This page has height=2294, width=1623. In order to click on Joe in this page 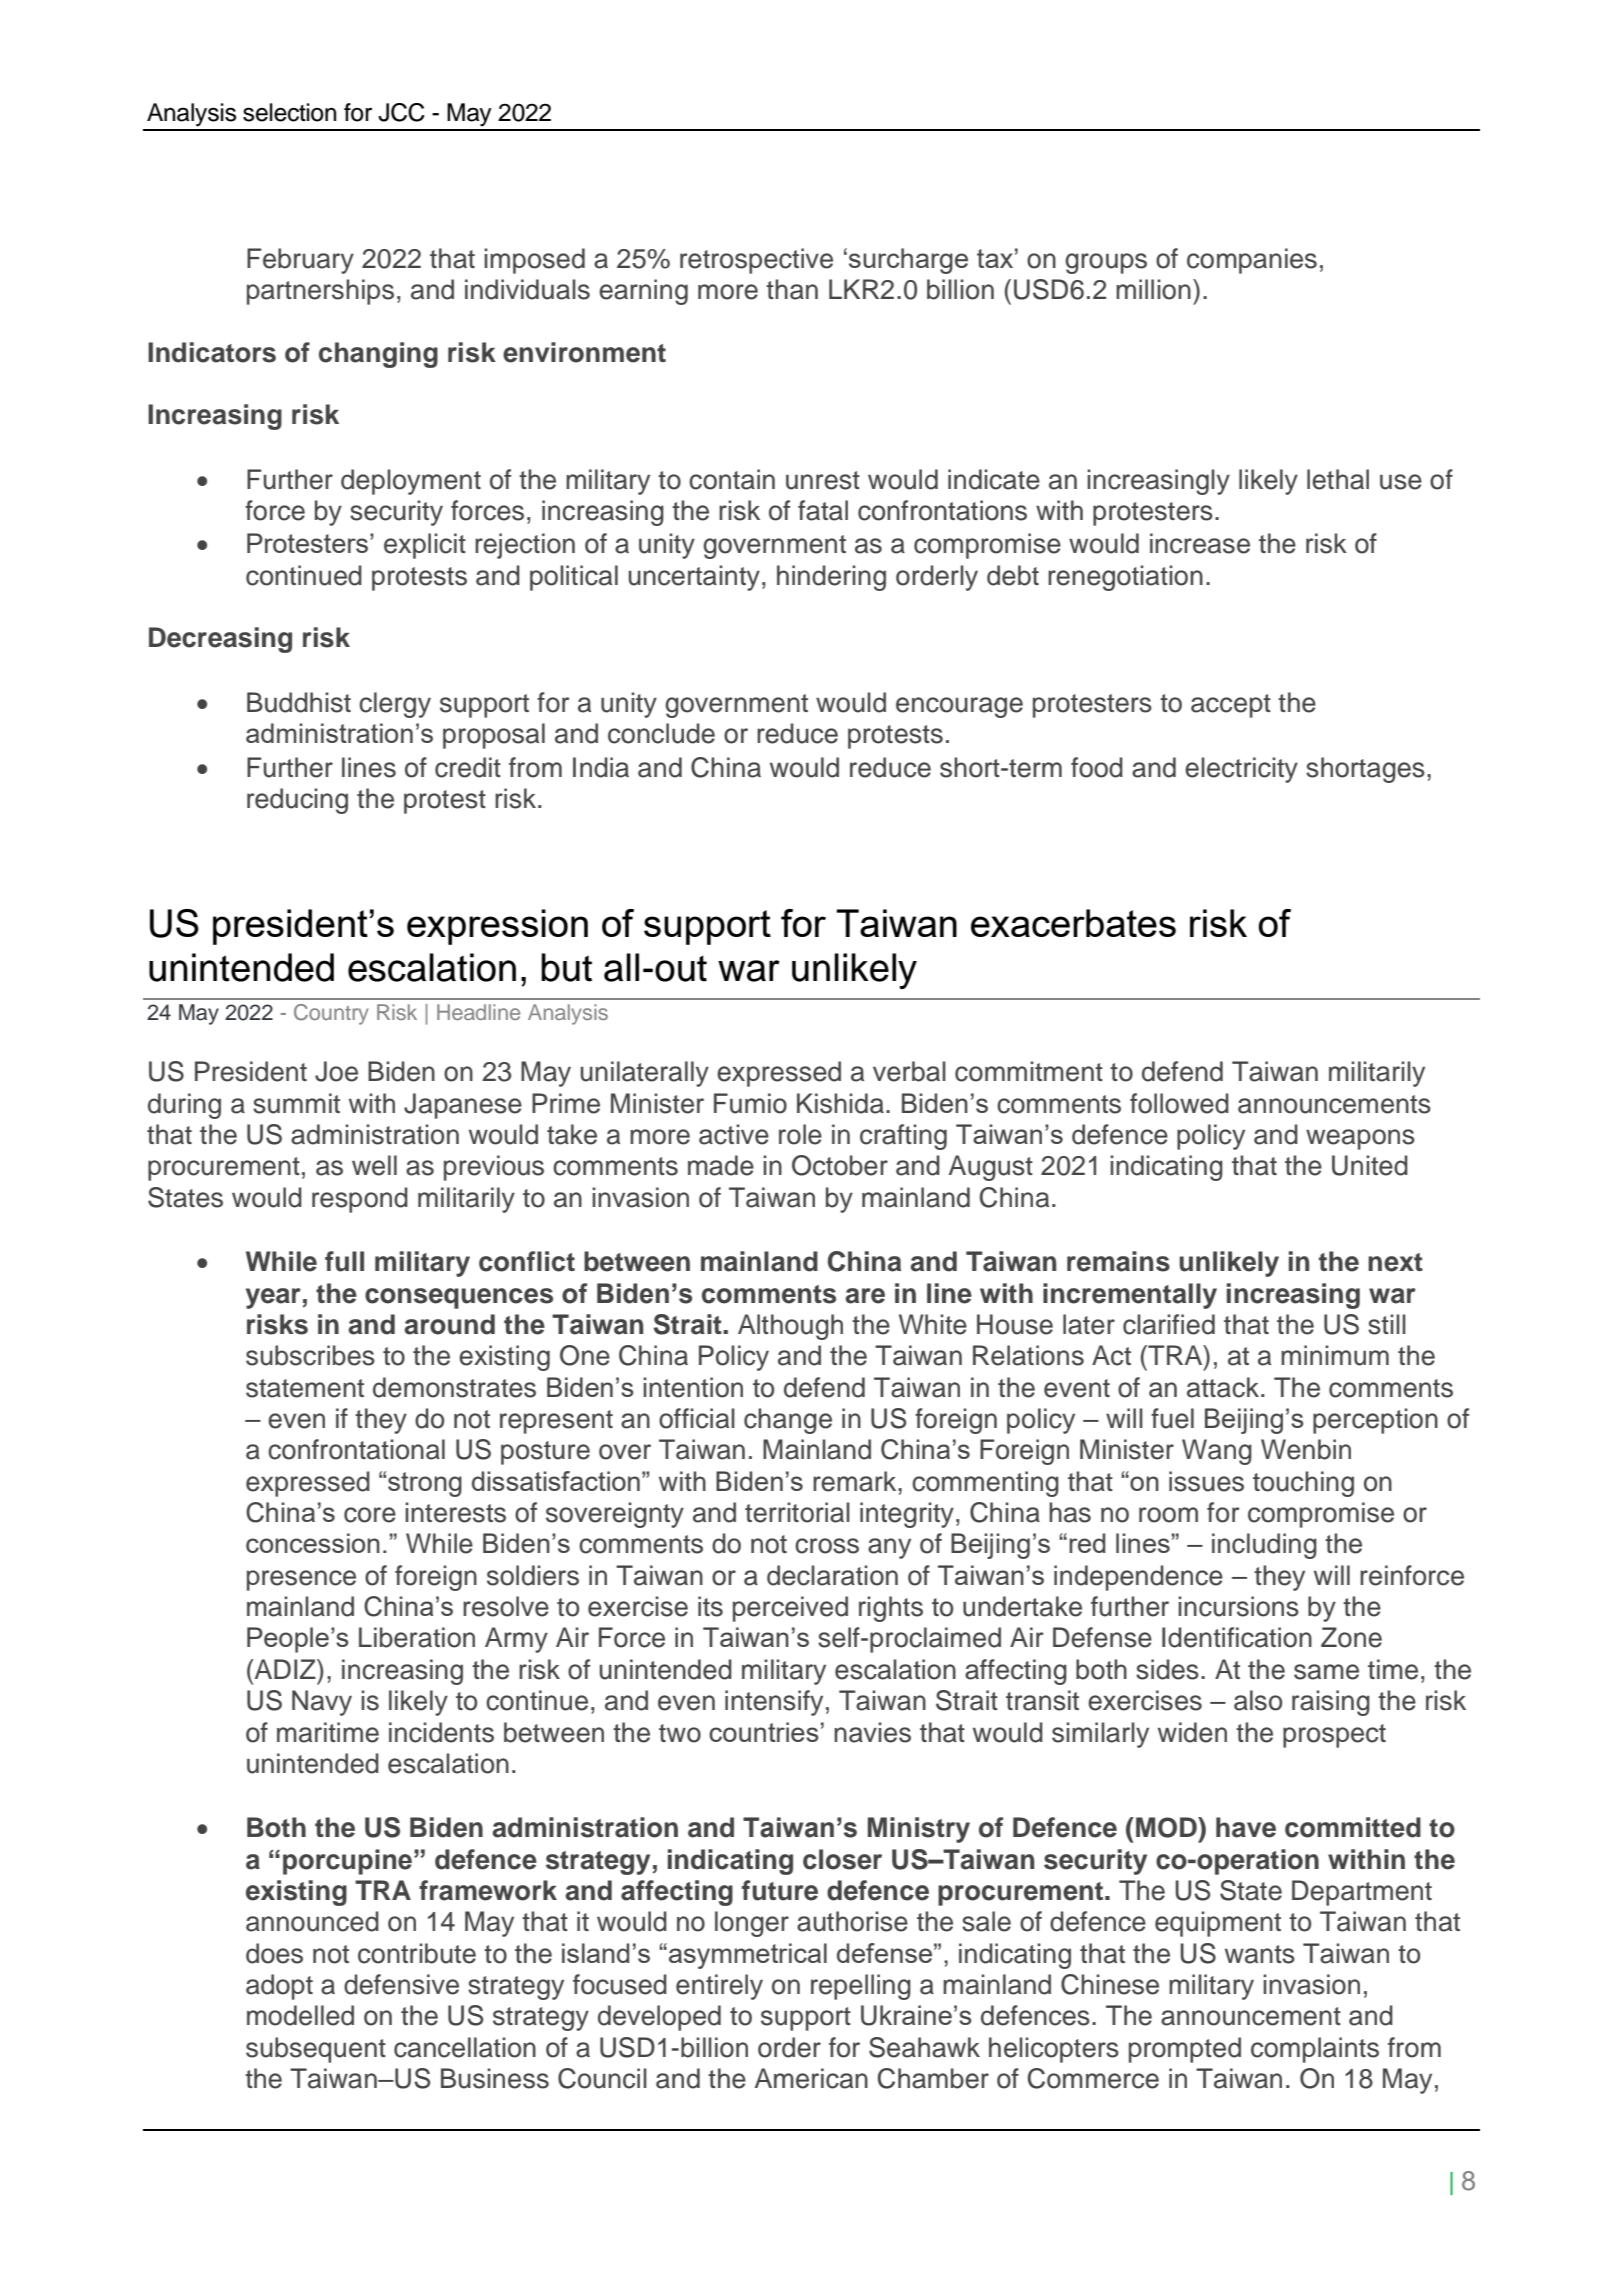, I will do `click(336, 1071)`.
